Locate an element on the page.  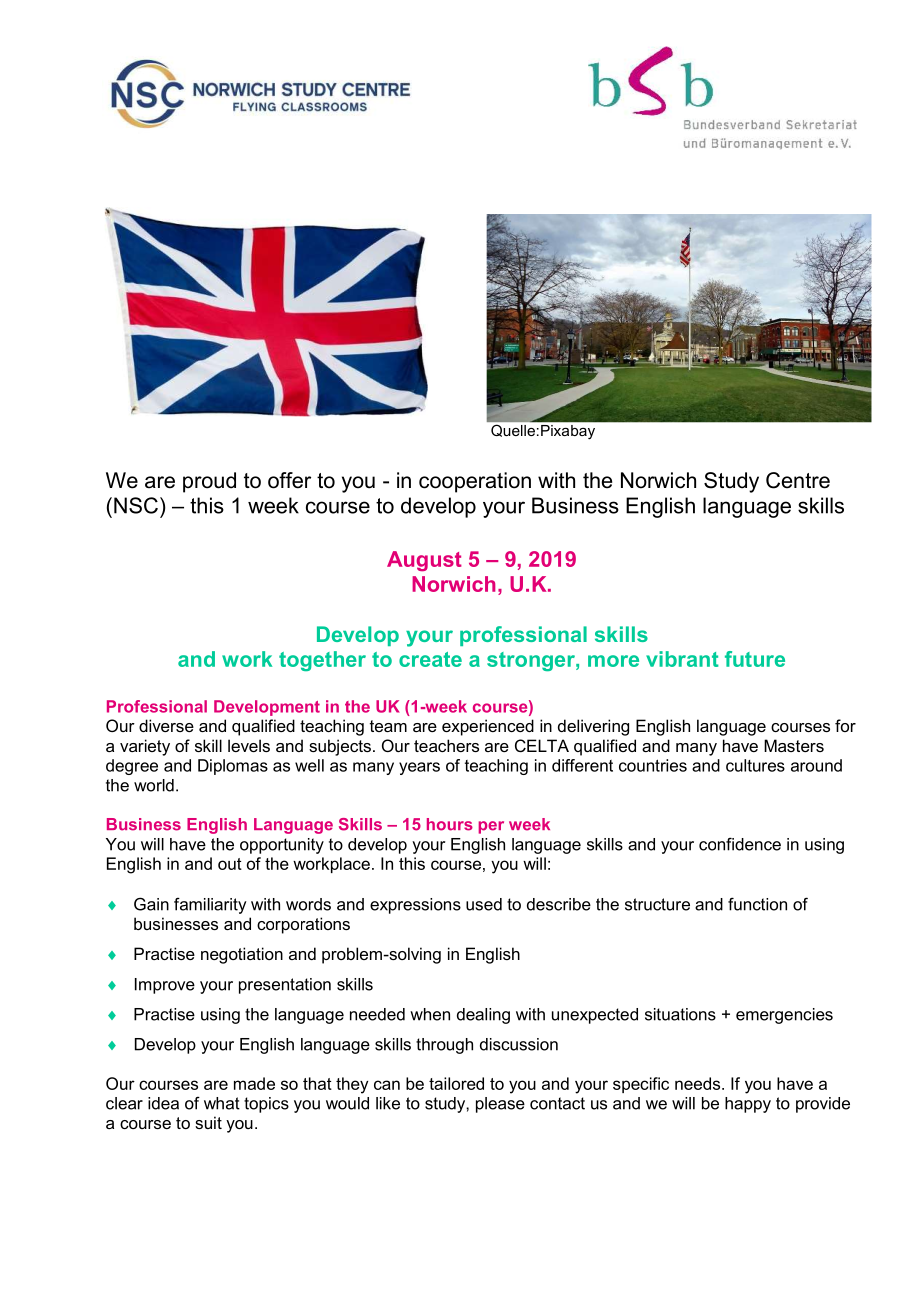
negotiation is located at coordinates (242, 955).
